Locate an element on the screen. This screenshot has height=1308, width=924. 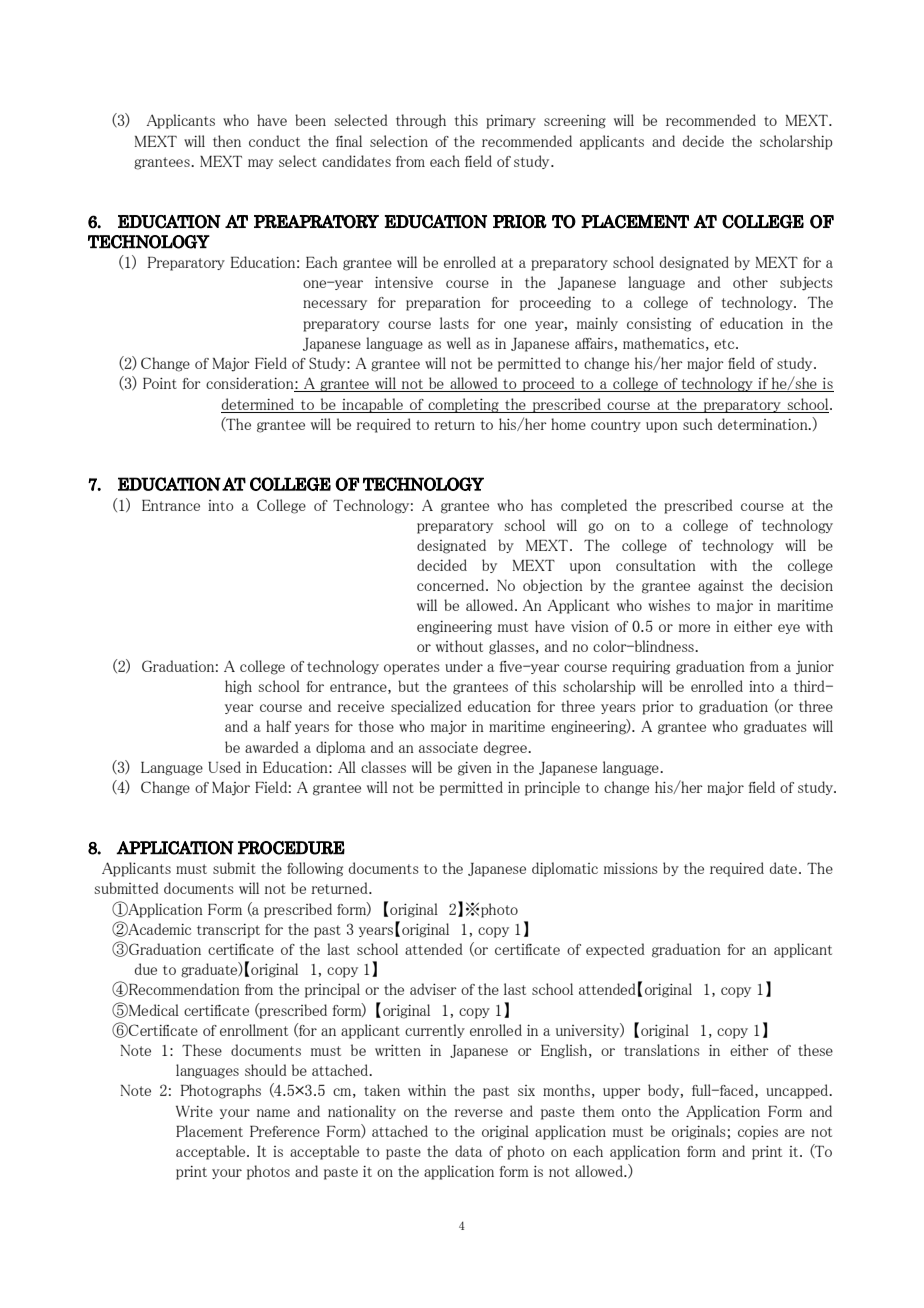
primary is located at coordinates (511, 122).
